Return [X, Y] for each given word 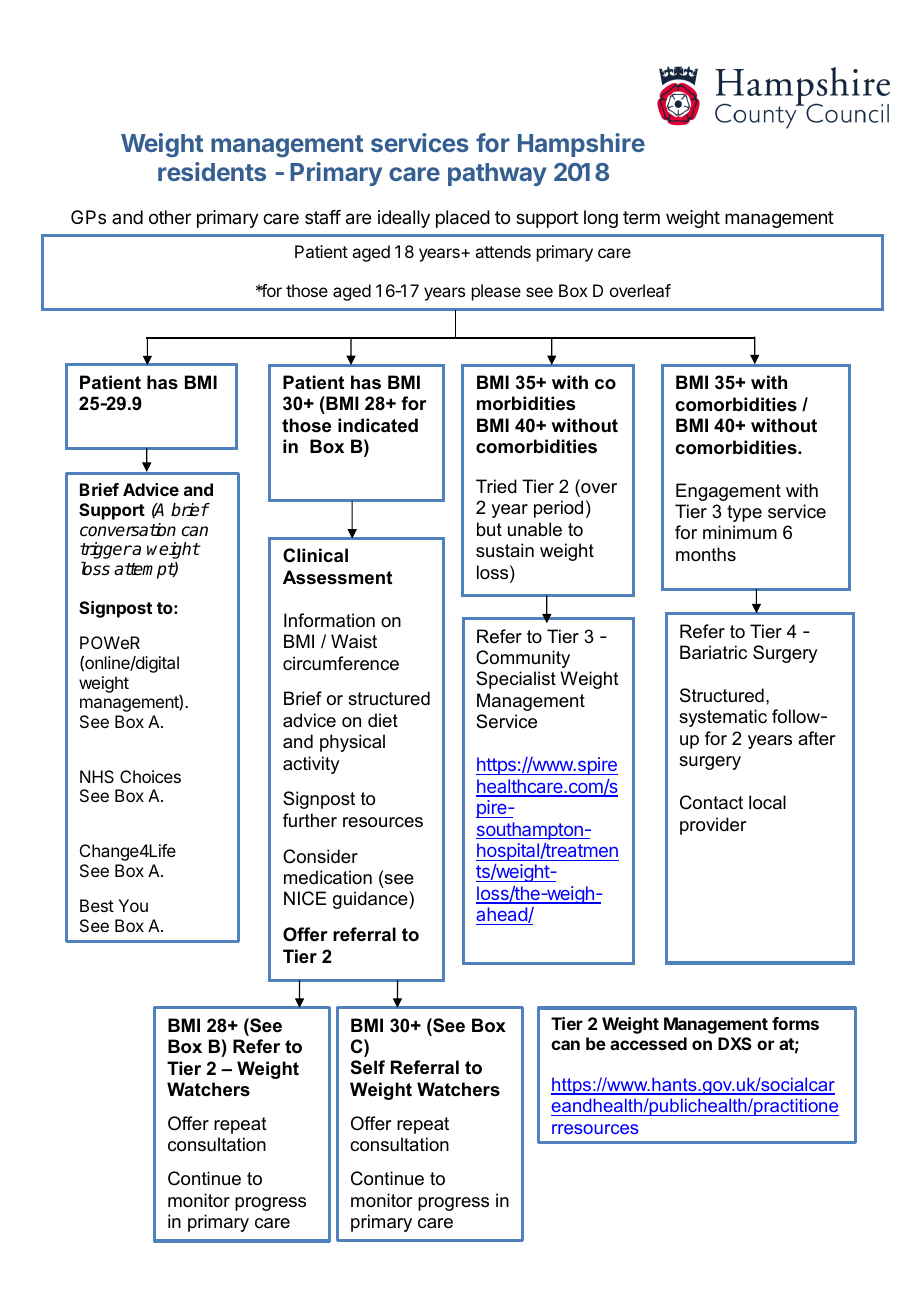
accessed [648, 1043]
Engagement [728, 492]
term [641, 217]
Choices [150, 776]
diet [383, 720]
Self [368, 1067]
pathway [497, 174]
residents [212, 171]
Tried [496, 486]
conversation [128, 530]
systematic [723, 718]
